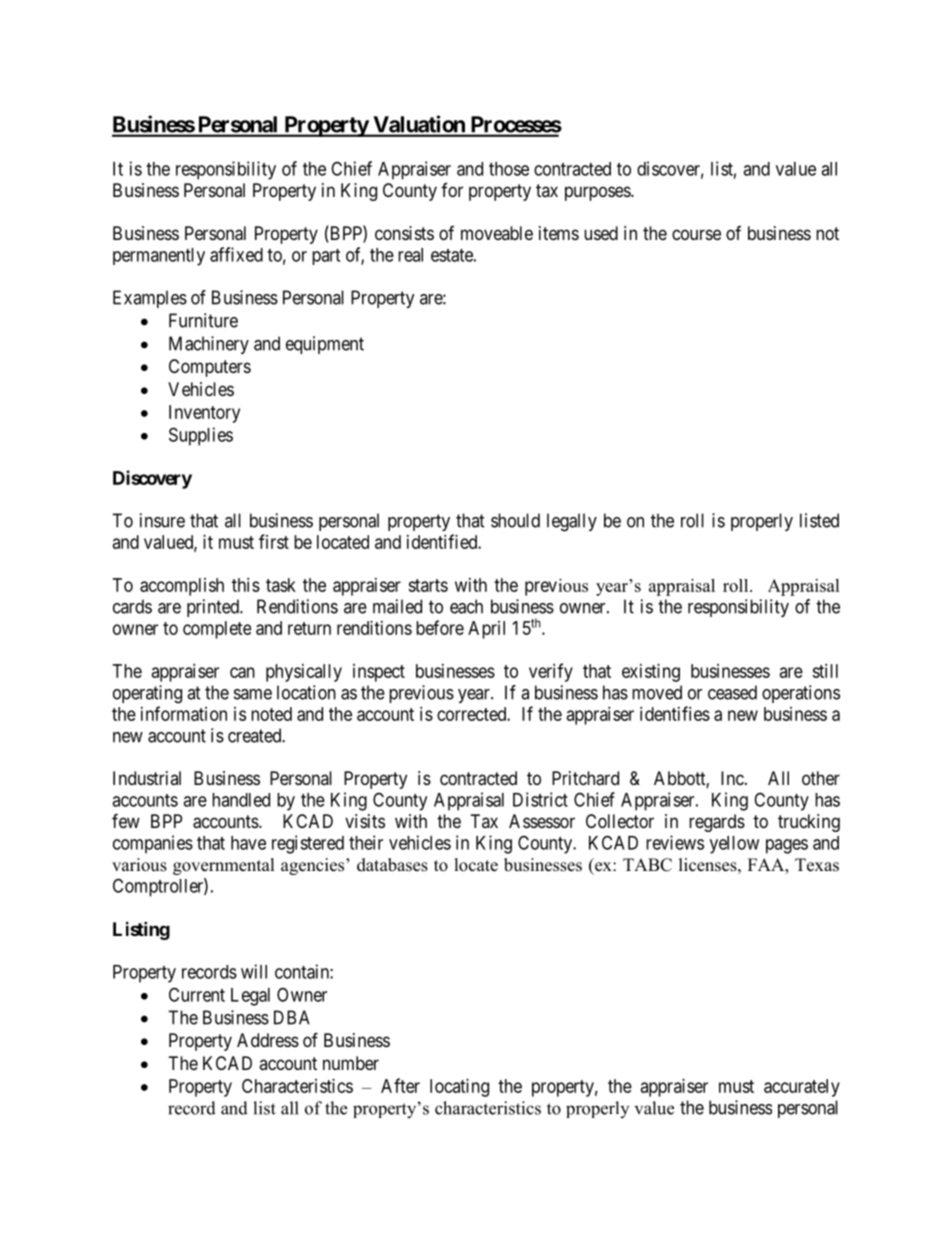  I want to click on course, so click(696, 234).
